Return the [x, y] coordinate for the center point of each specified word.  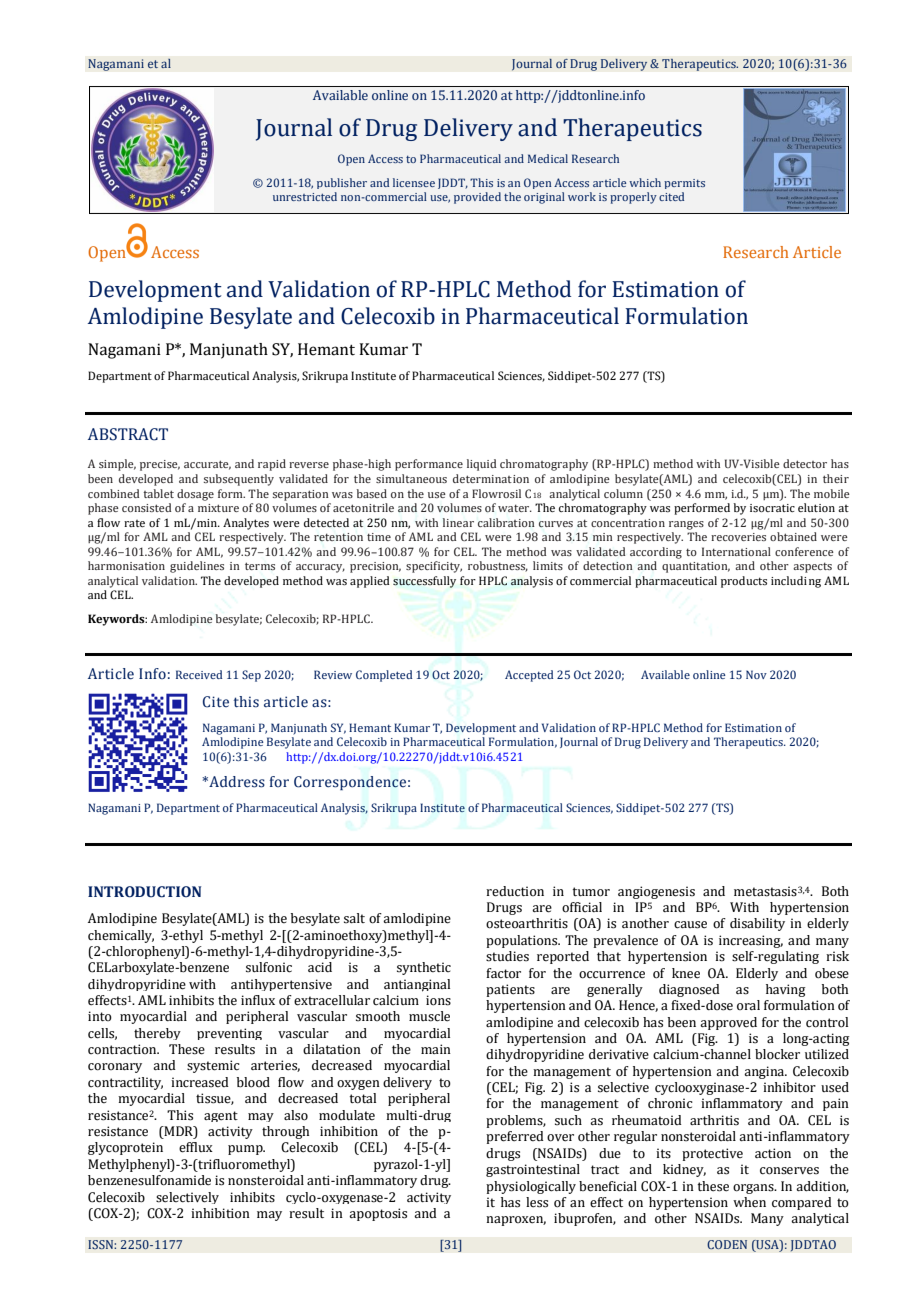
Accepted [529, 676]
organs [754, 1189]
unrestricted [305, 196]
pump [246, 1150]
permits [684, 184]
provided [477, 198]
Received [199, 674]
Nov [756, 674]
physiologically [531, 1187]
